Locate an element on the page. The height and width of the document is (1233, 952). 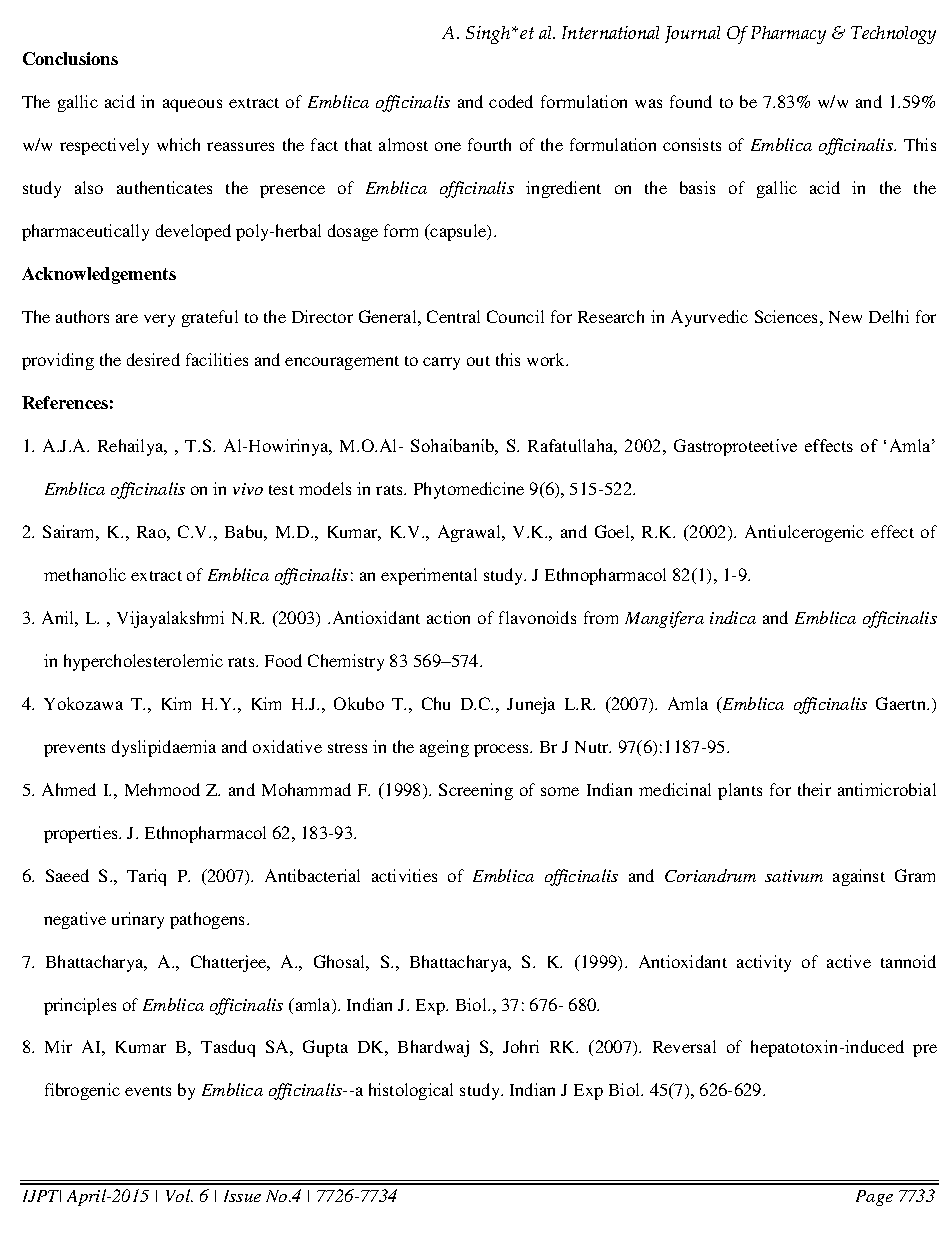
aqueous is located at coordinates (192, 105).
